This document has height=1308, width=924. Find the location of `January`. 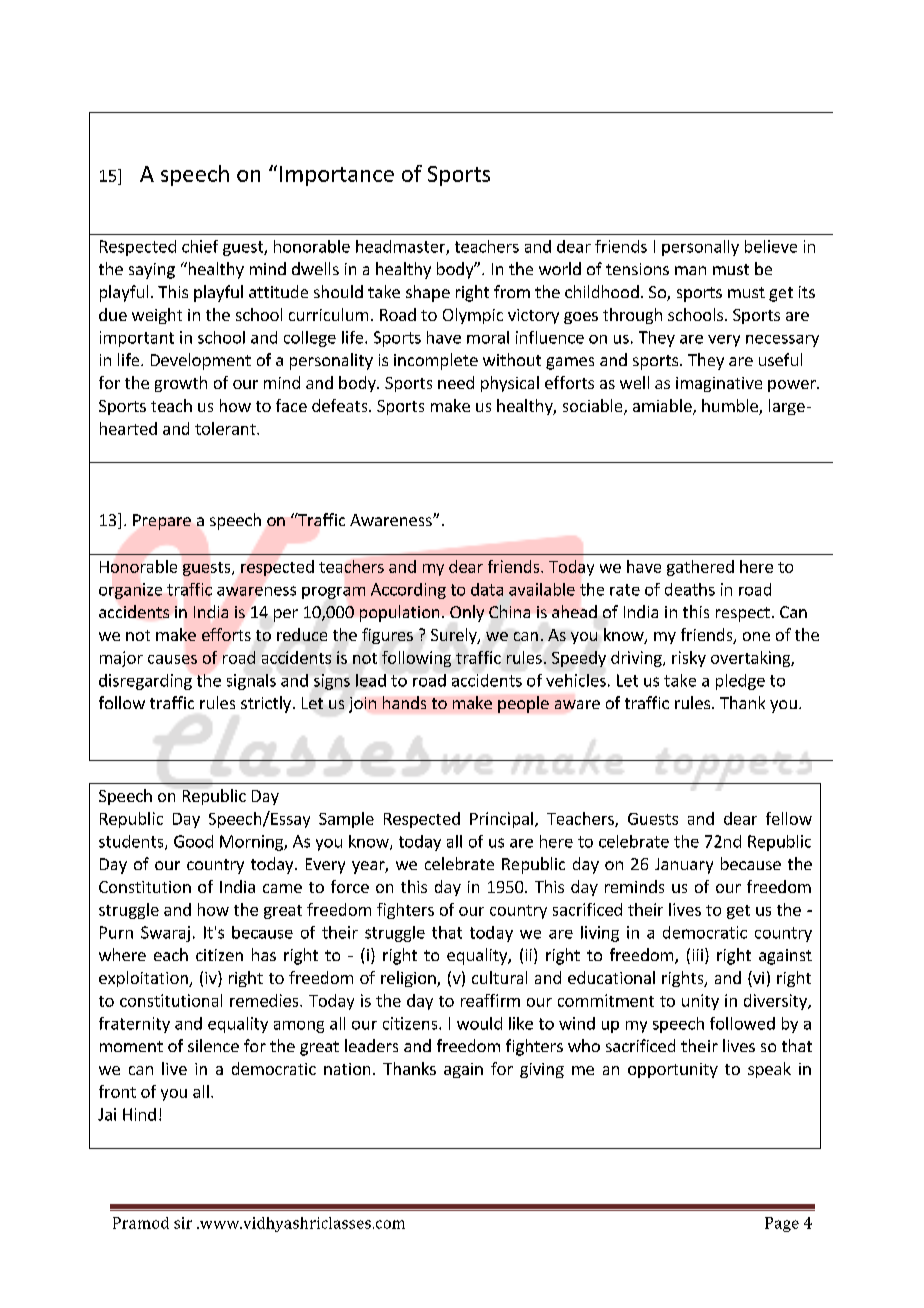

January is located at coordinates (684, 866).
